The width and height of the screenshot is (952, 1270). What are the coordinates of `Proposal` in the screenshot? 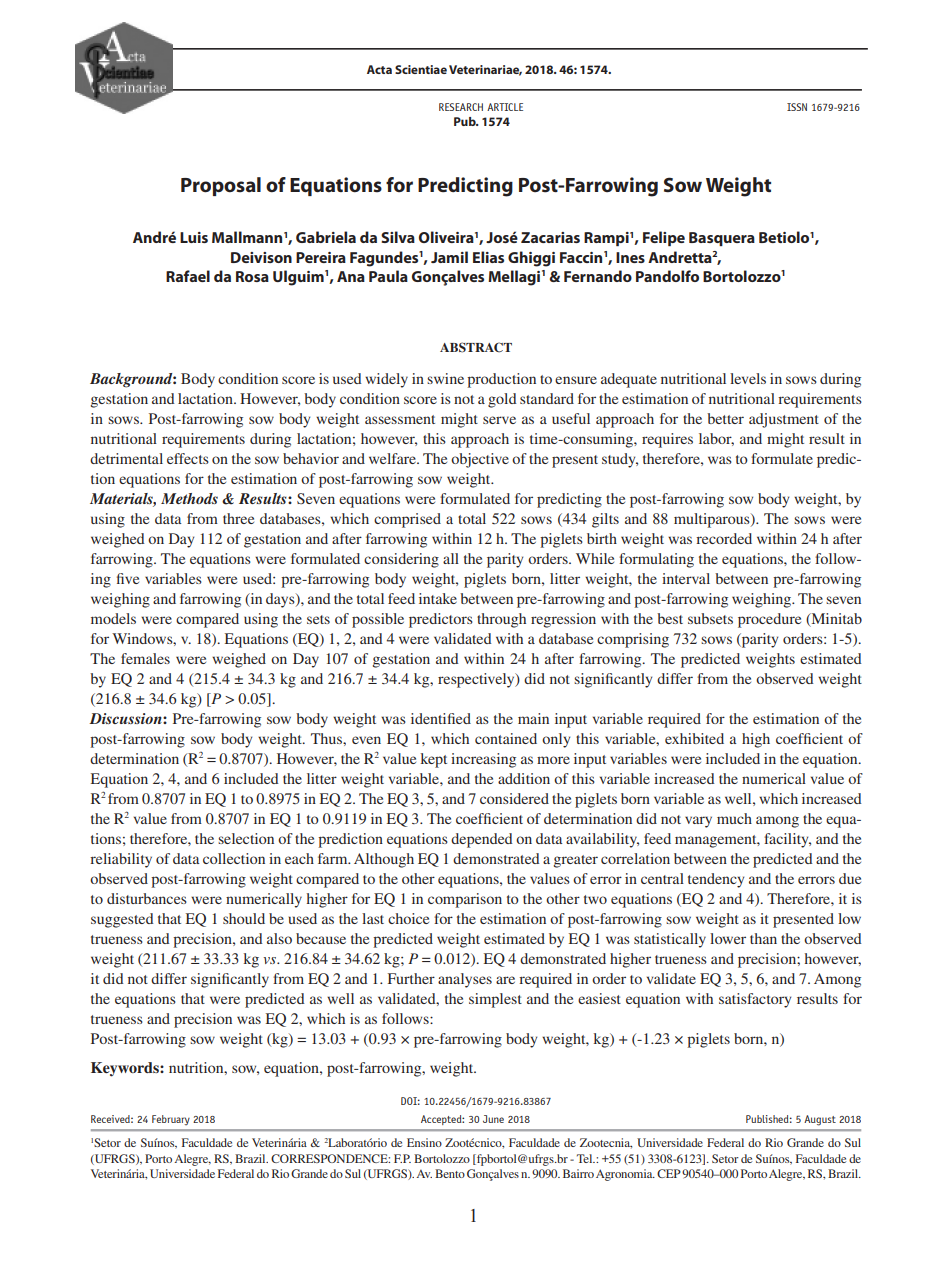 It's located at (221, 186).
